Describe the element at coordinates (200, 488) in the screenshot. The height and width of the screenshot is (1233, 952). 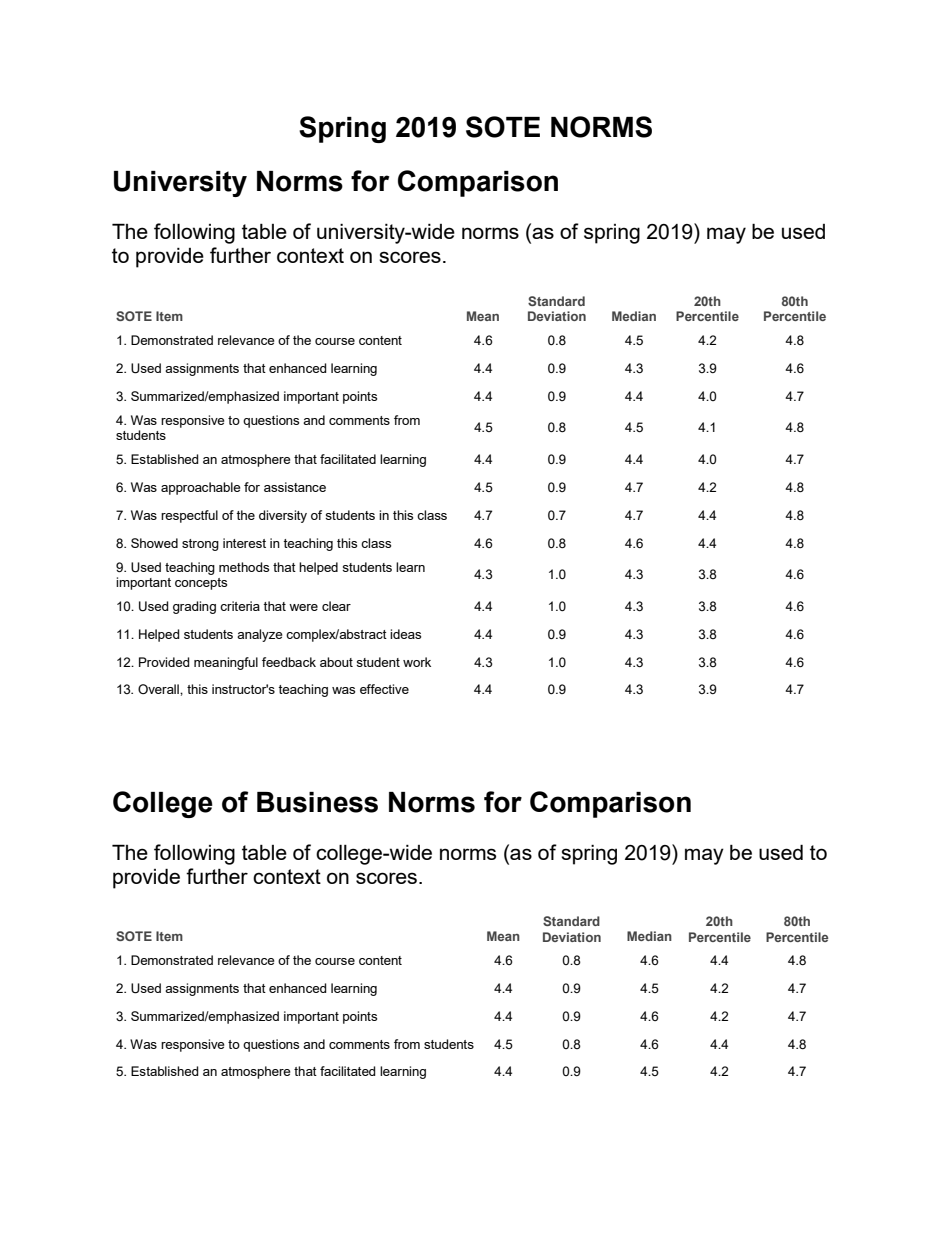
I see `approachable` at that location.
